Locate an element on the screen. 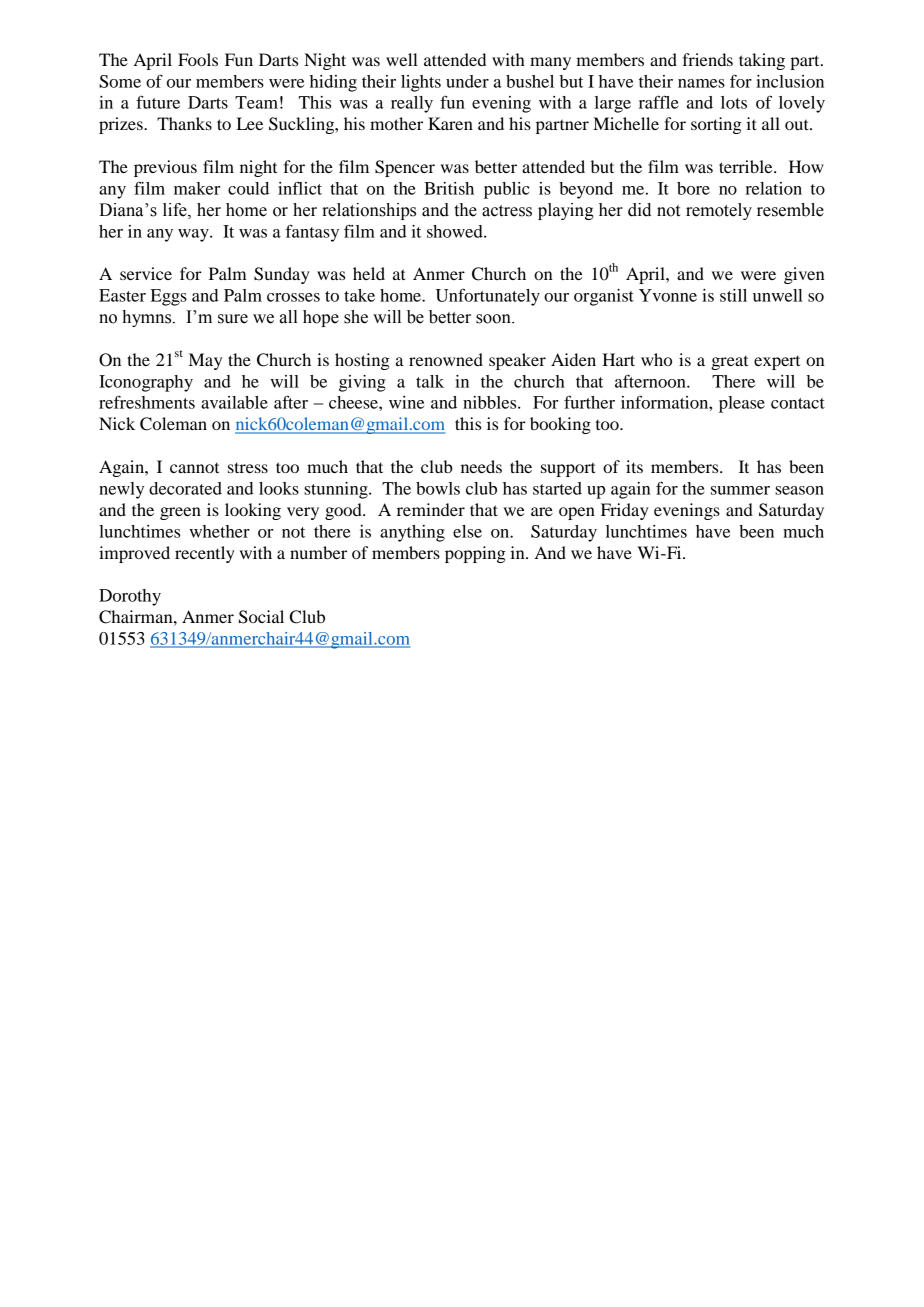 The image size is (924, 1307). Social is located at coordinates (261, 617).
